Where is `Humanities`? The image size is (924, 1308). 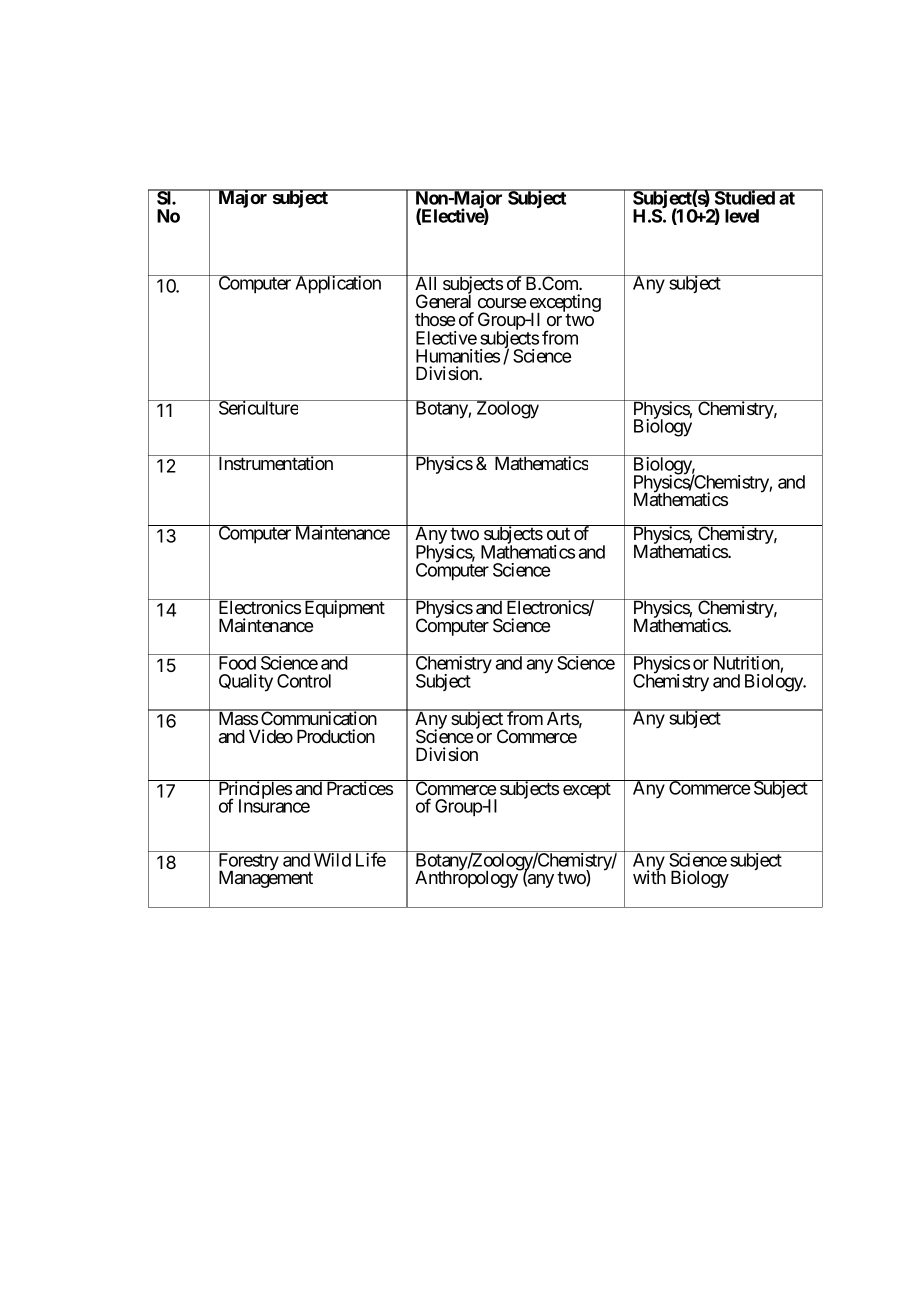
Humanities is located at coordinates (458, 356).
